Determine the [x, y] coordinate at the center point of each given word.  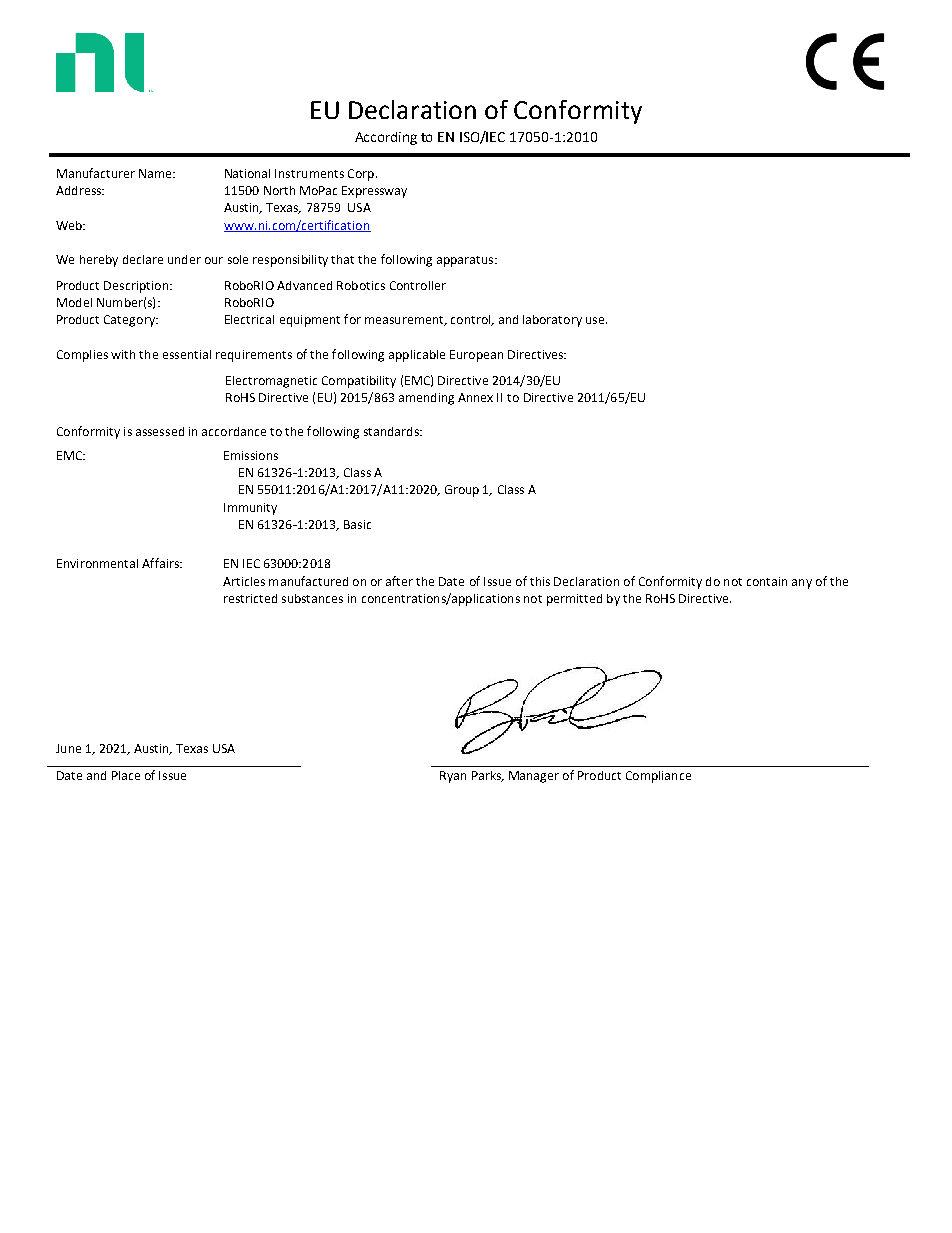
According [386, 138]
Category [130, 321]
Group [462, 491]
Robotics [361, 285]
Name [156, 173]
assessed [160, 431]
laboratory [552, 321]
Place [126, 775]
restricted [250, 598]
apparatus [466, 261]
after [399, 581]
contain [767, 581]
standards [392, 431]
